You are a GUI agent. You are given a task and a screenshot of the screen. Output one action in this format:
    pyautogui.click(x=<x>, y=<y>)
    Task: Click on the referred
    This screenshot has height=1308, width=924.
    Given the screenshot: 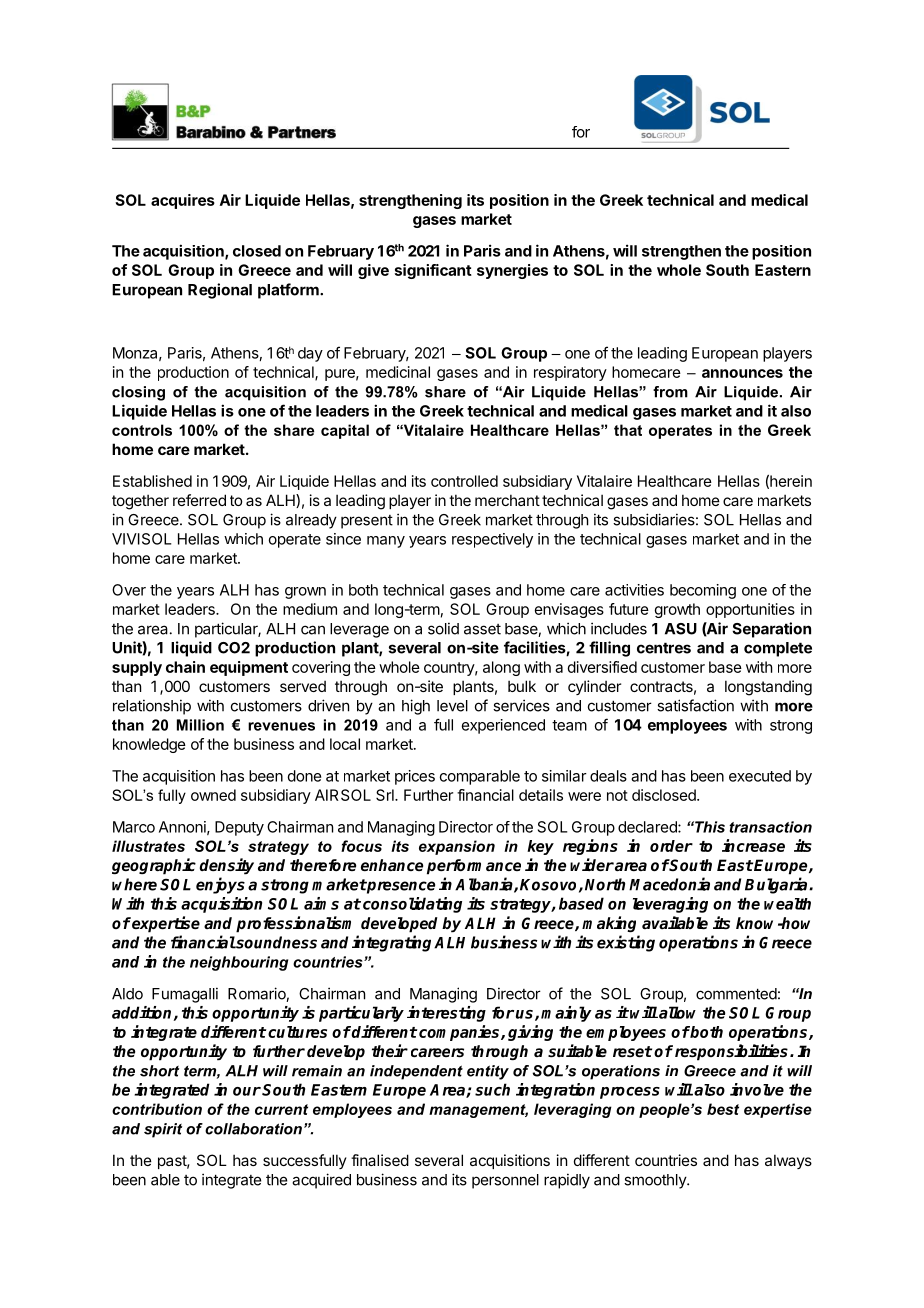 What is the action you would take?
    pyautogui.click(x=199, y=500)
